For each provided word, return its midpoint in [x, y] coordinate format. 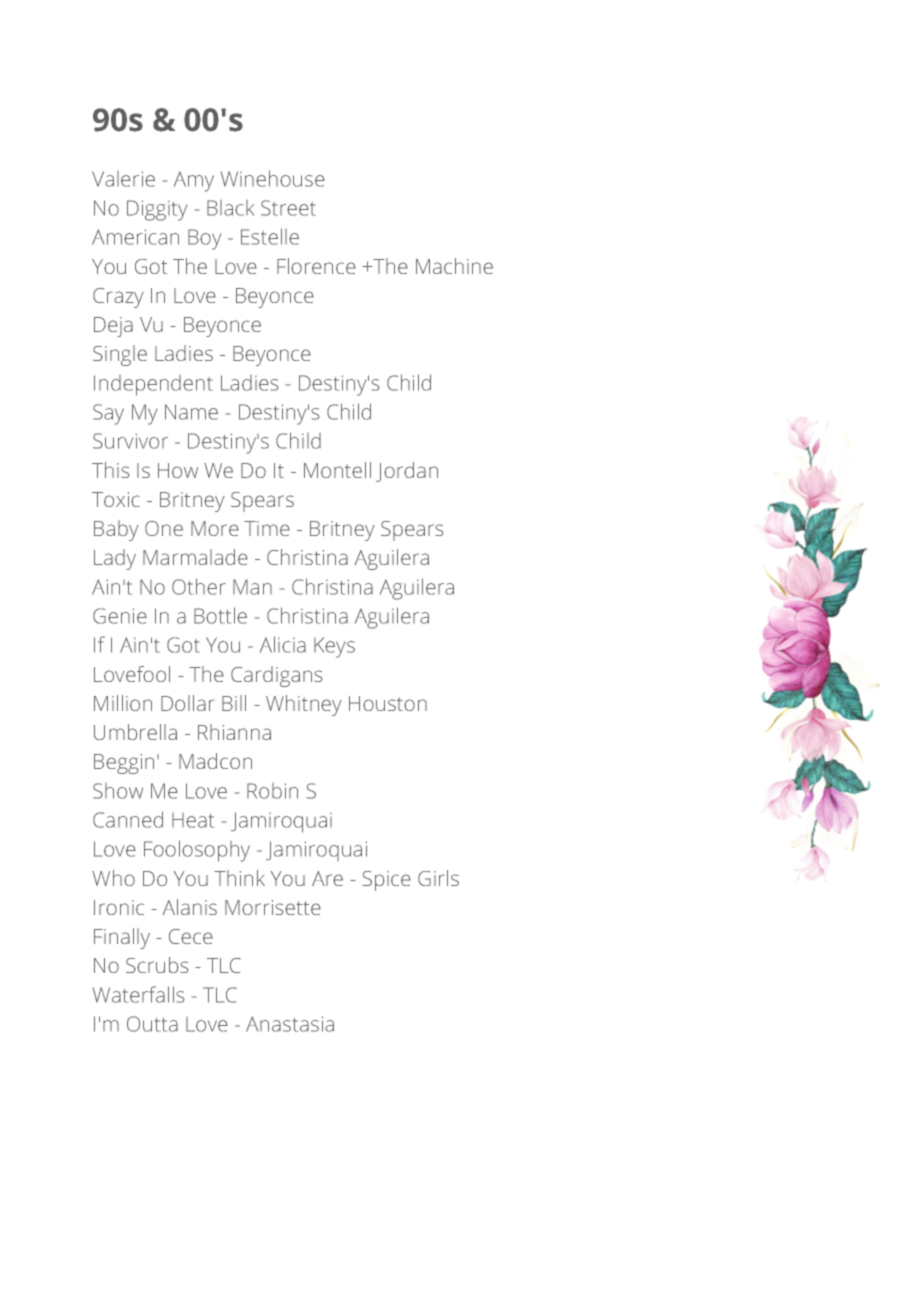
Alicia [283, 644]
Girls [438, 878]
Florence [316, 266]
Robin [272, 791]
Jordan [407, 472]
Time [267, 528]
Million [123, 703]
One [164, 528]
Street [288, 208]
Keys [334, 647]
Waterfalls [139, 994]
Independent [153, 385]
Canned [128, 819]
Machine [454, 266]
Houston [388, 703]
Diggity [157, 210]
